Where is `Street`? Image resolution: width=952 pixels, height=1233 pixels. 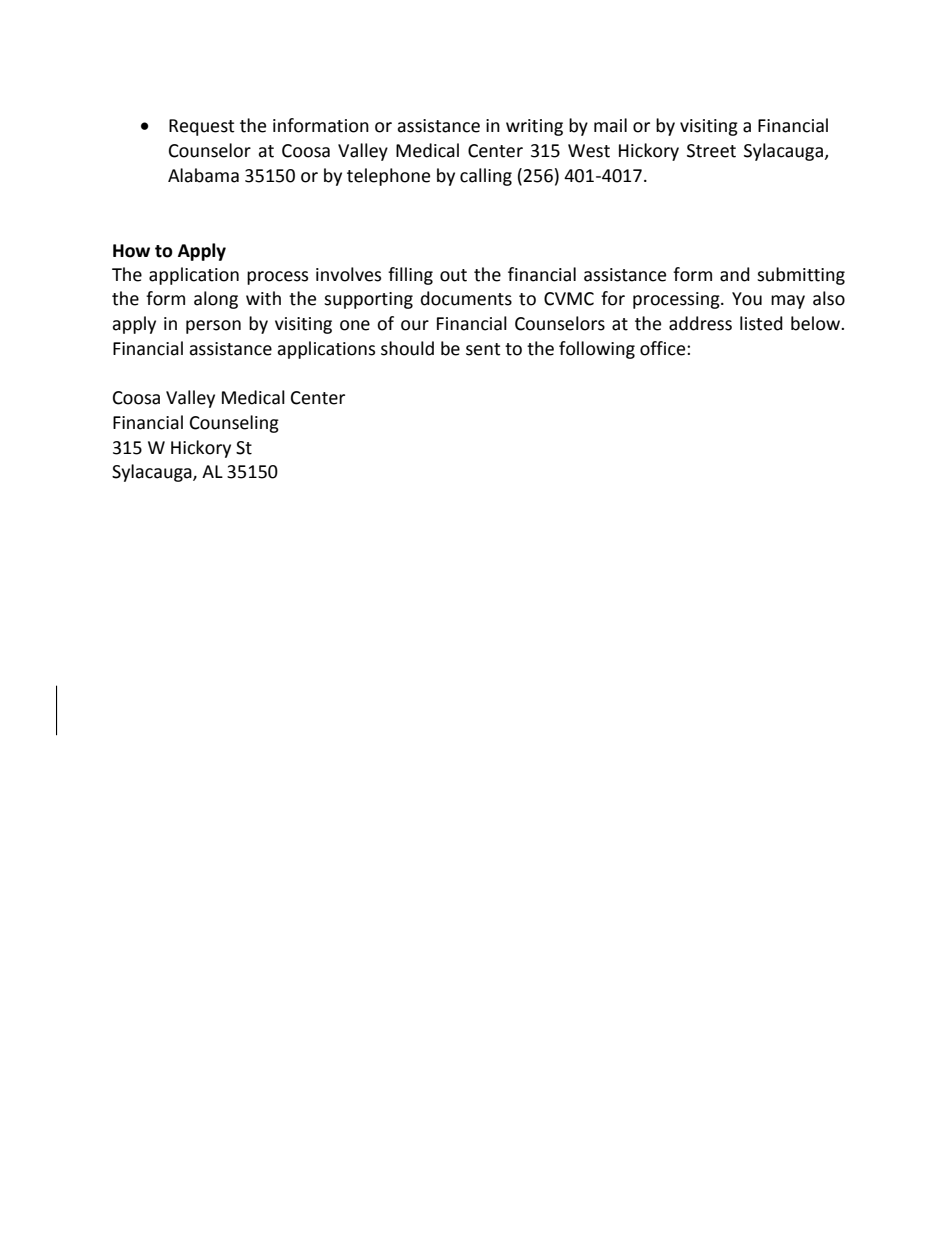
Street is located at coordinates (711, 151).
